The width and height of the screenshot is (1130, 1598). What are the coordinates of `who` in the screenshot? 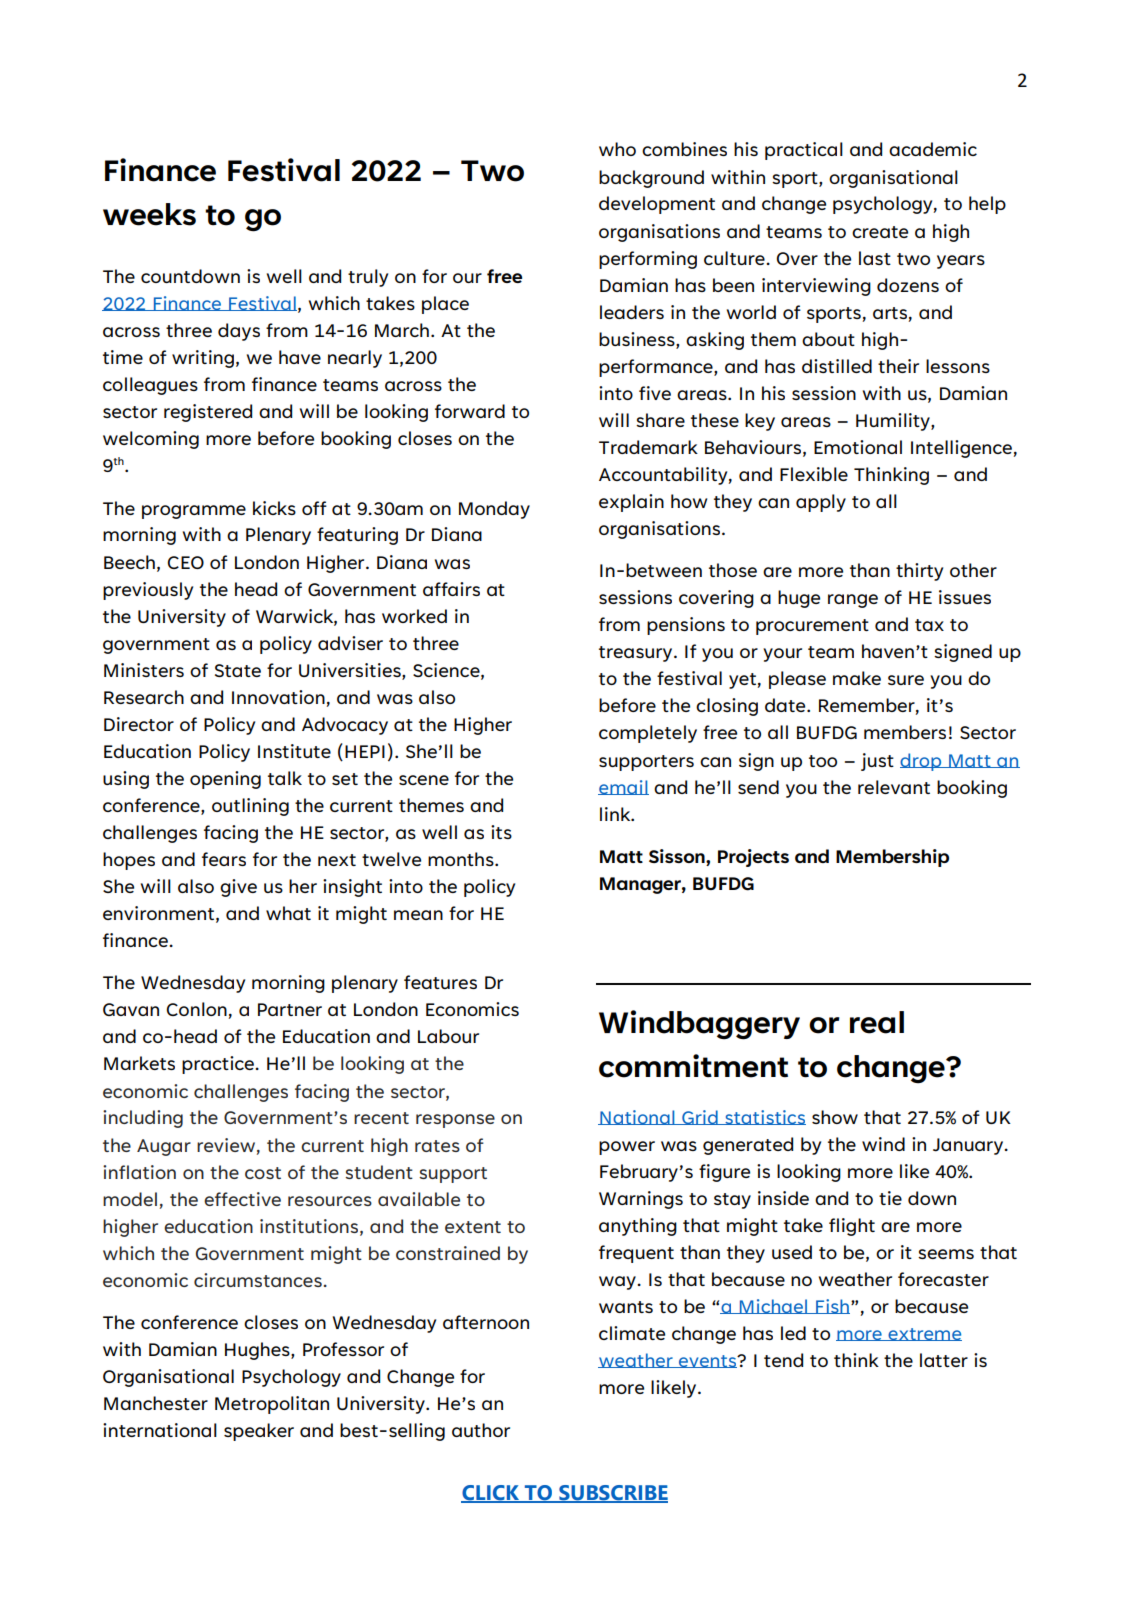 It's located at (617, 149).
